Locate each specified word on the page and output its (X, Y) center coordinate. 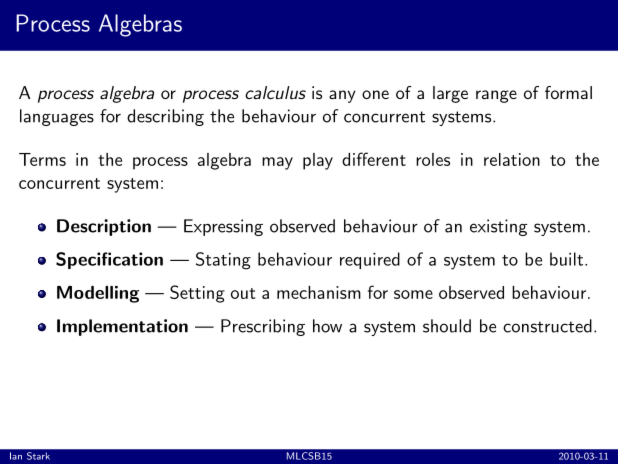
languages (57, 117)
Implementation (122, 327)
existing (498, 227)
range (496, 96)
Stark (38, 456)
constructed (547, 326)
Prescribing (263, 327)
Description (104, 227)
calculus (275, 92)
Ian (16, 456)
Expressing (223, 227)
